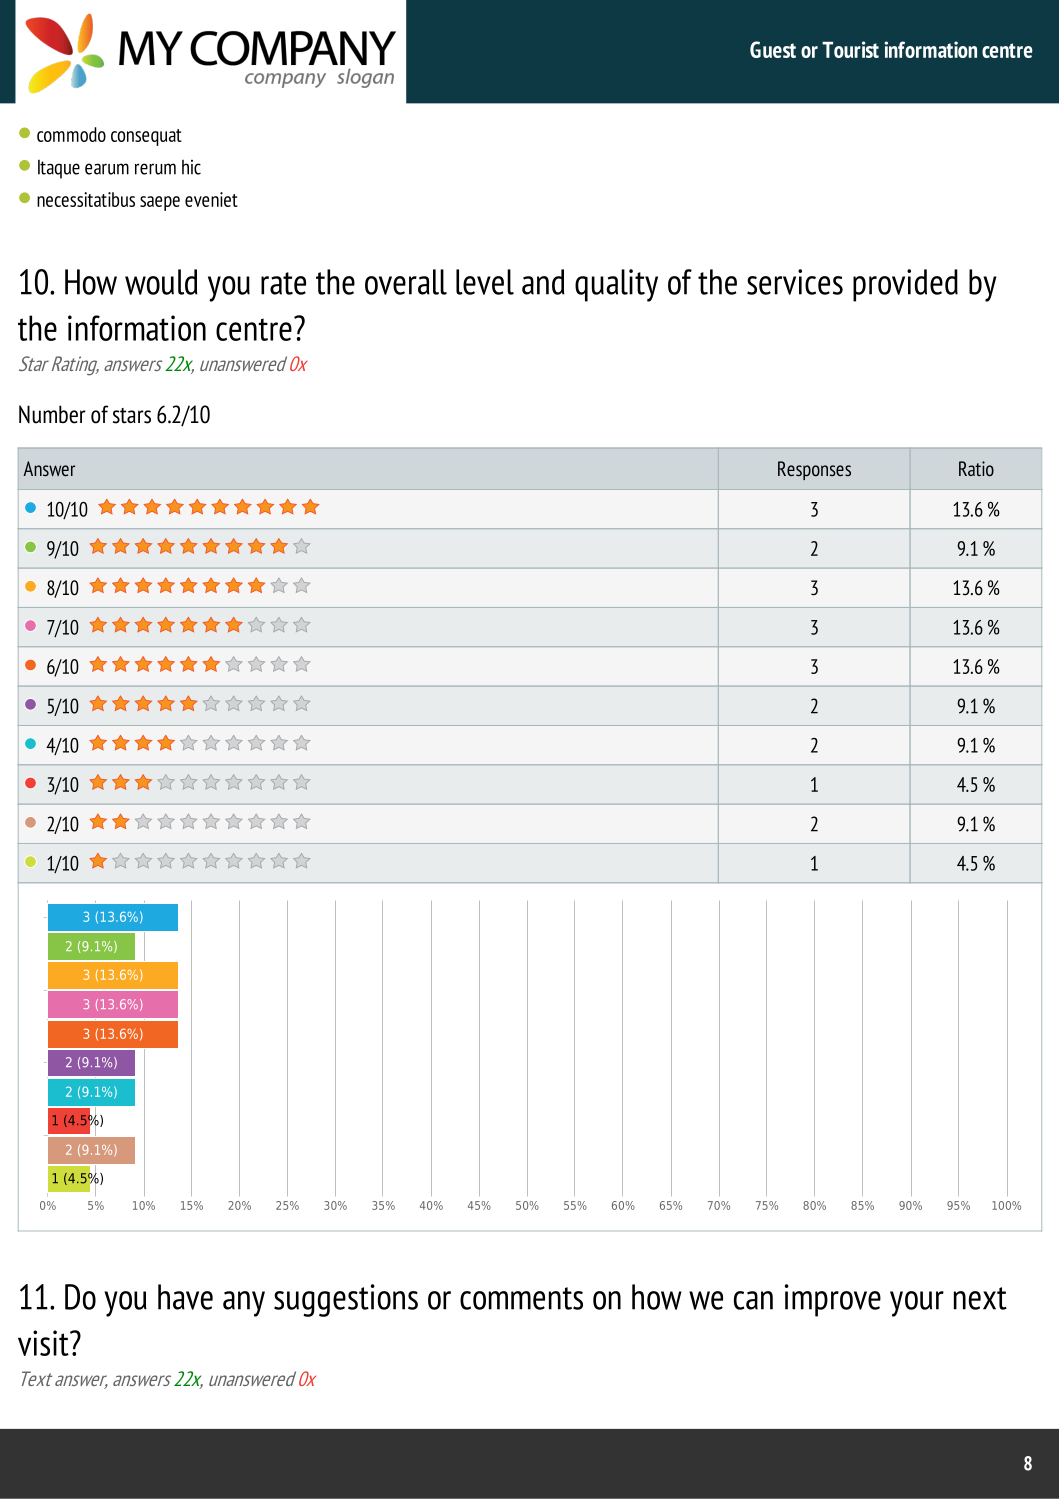  What do you see at coordinates (773, 49) in the screenshot?
I see `Guest` at bounding box center [773, 49].
